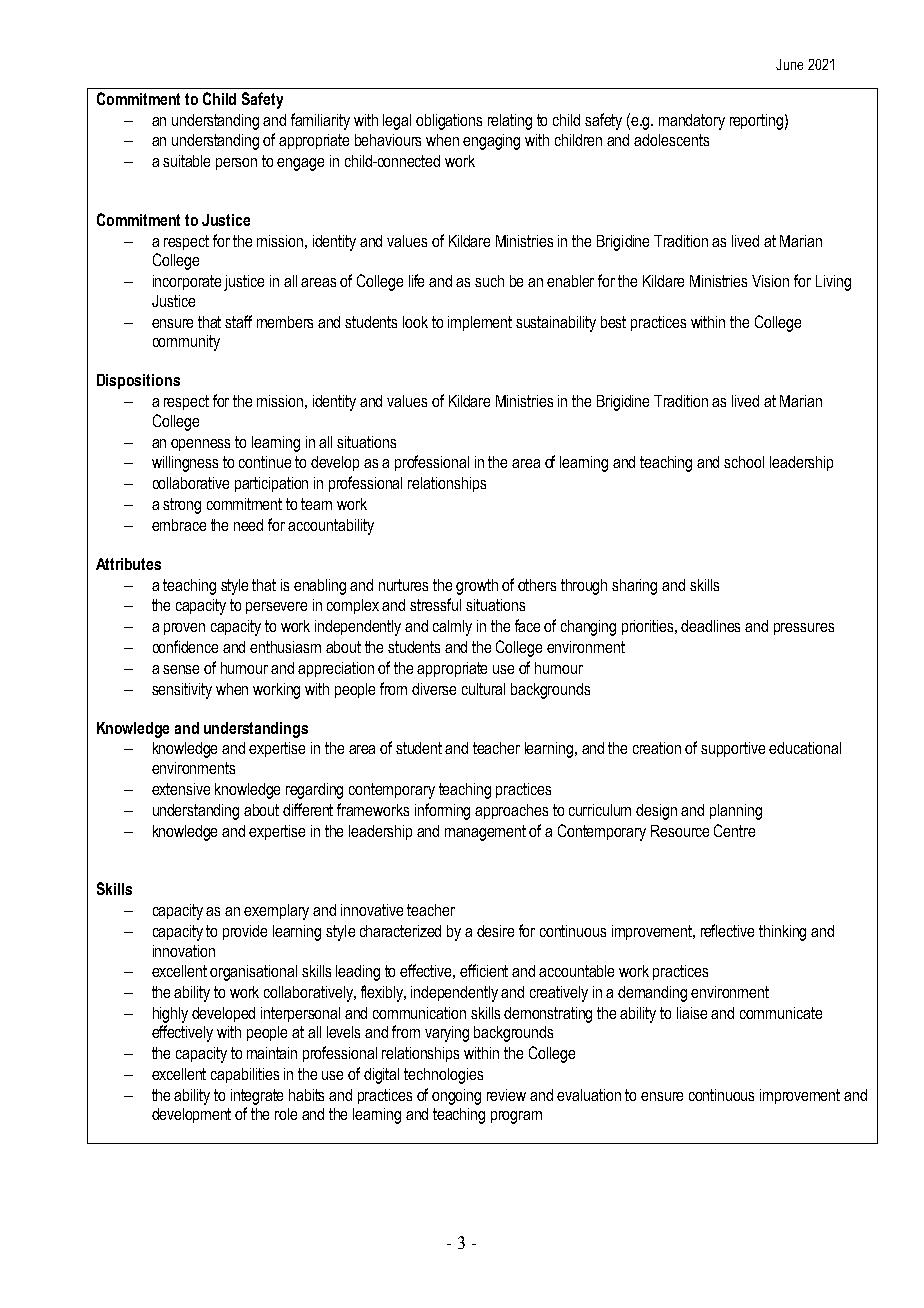  I want to click on growth, so click(477, 587).
